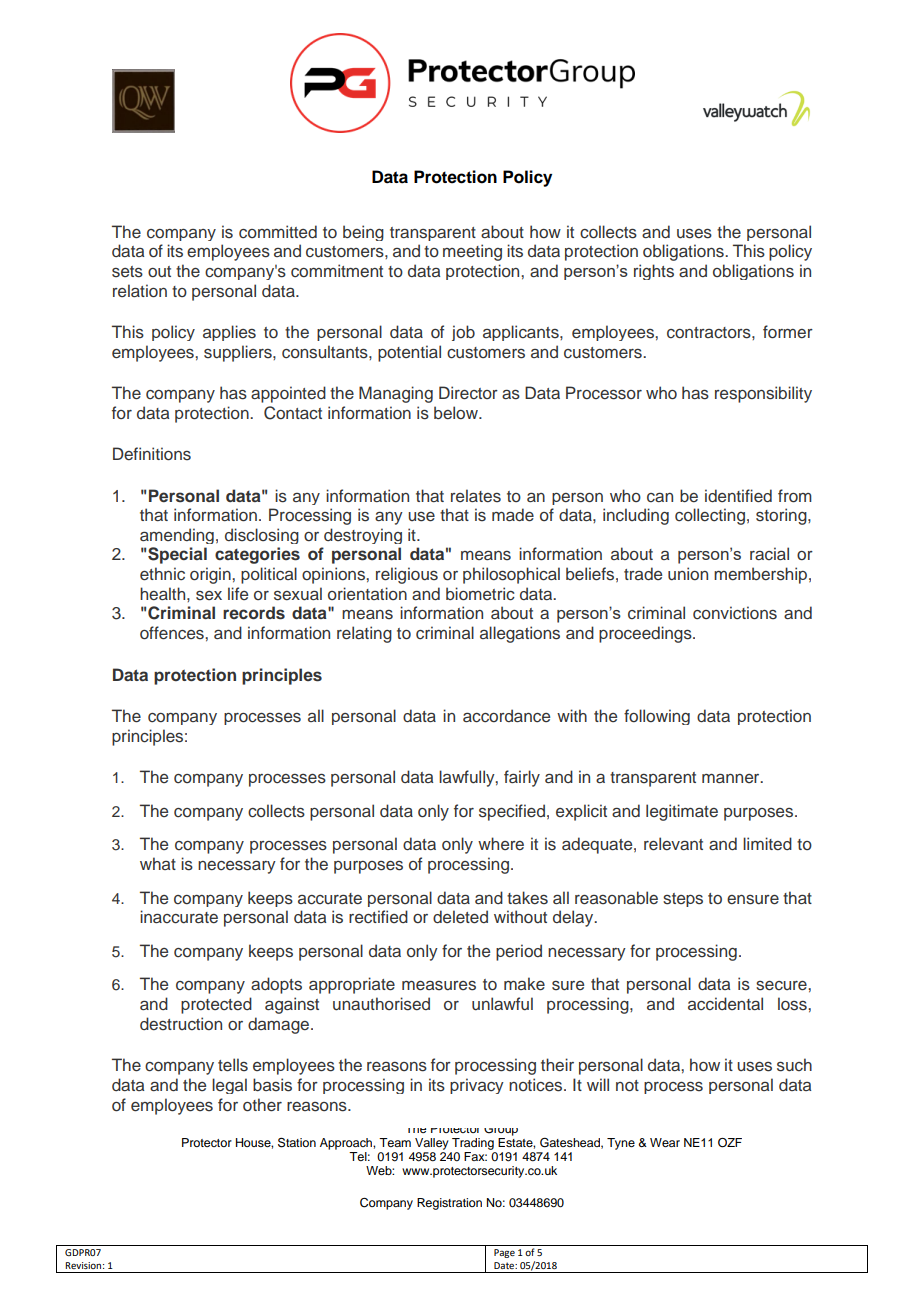  I want to click on steps, so click(683, 900).
